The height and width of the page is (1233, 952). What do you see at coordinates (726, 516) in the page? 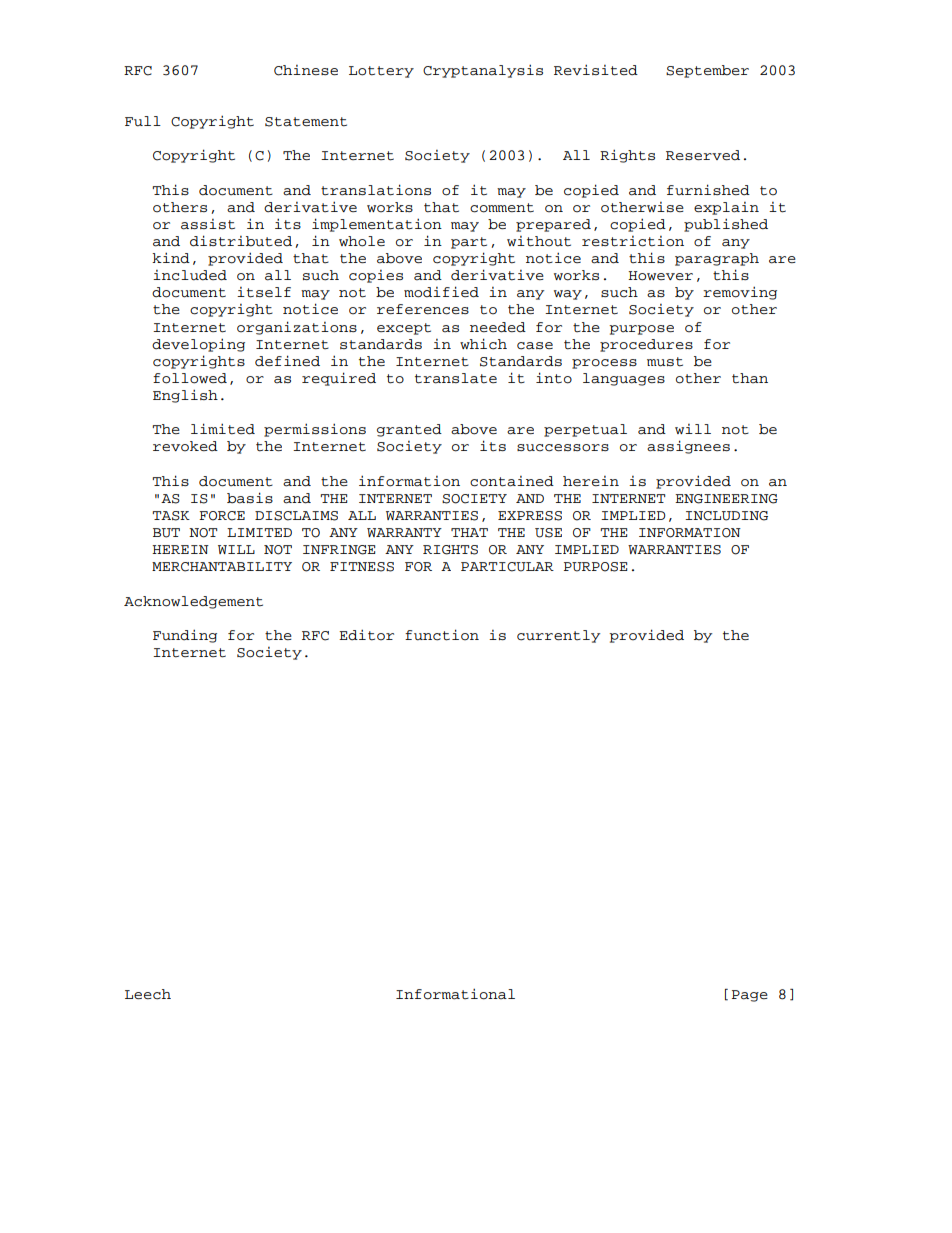
I see `INCLUDING` at bounding box center [726, 516].
